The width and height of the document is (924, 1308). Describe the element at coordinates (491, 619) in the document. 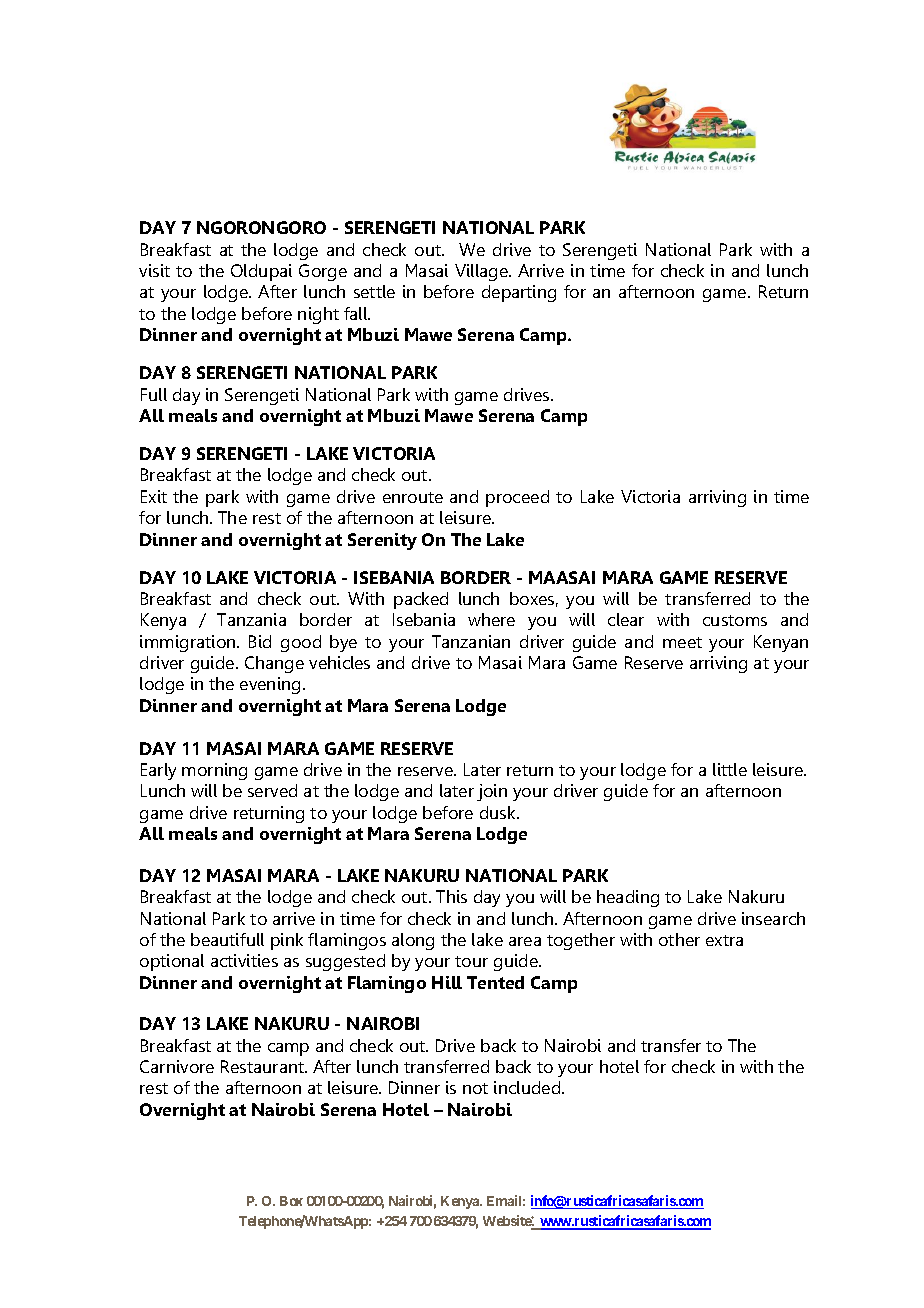

I see `where` at that location.
